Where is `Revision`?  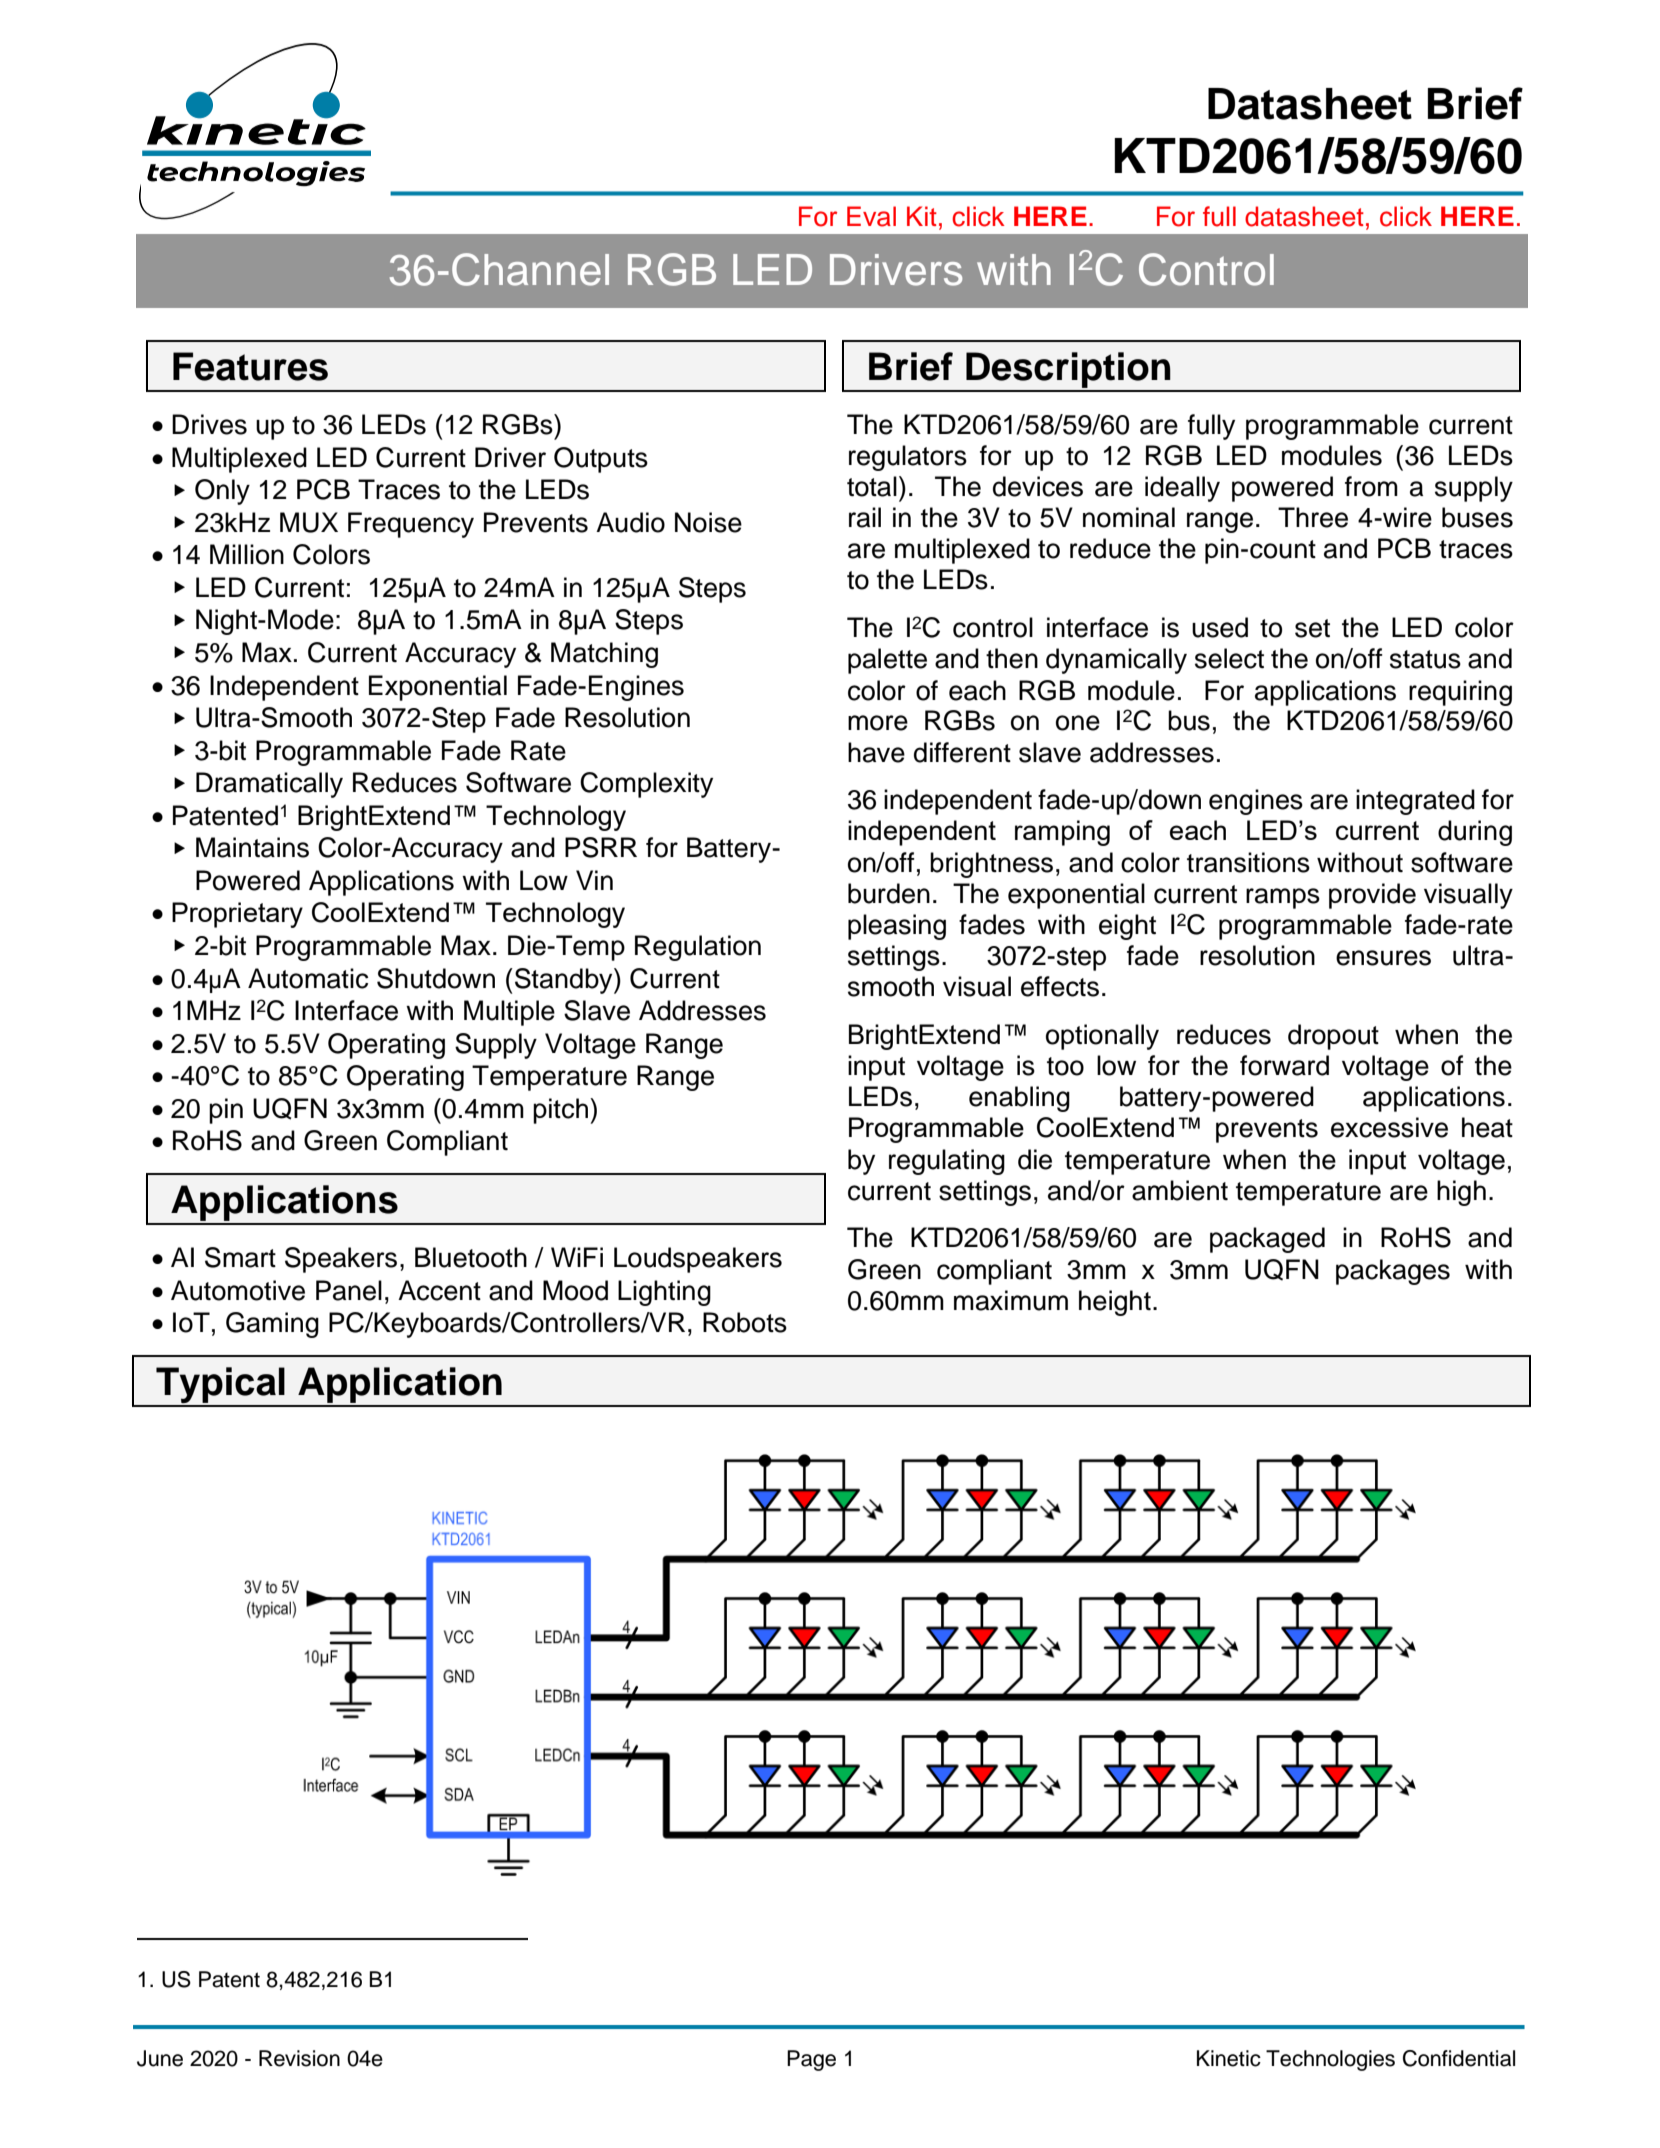
Revision is located at coordinates (299, 2058).
